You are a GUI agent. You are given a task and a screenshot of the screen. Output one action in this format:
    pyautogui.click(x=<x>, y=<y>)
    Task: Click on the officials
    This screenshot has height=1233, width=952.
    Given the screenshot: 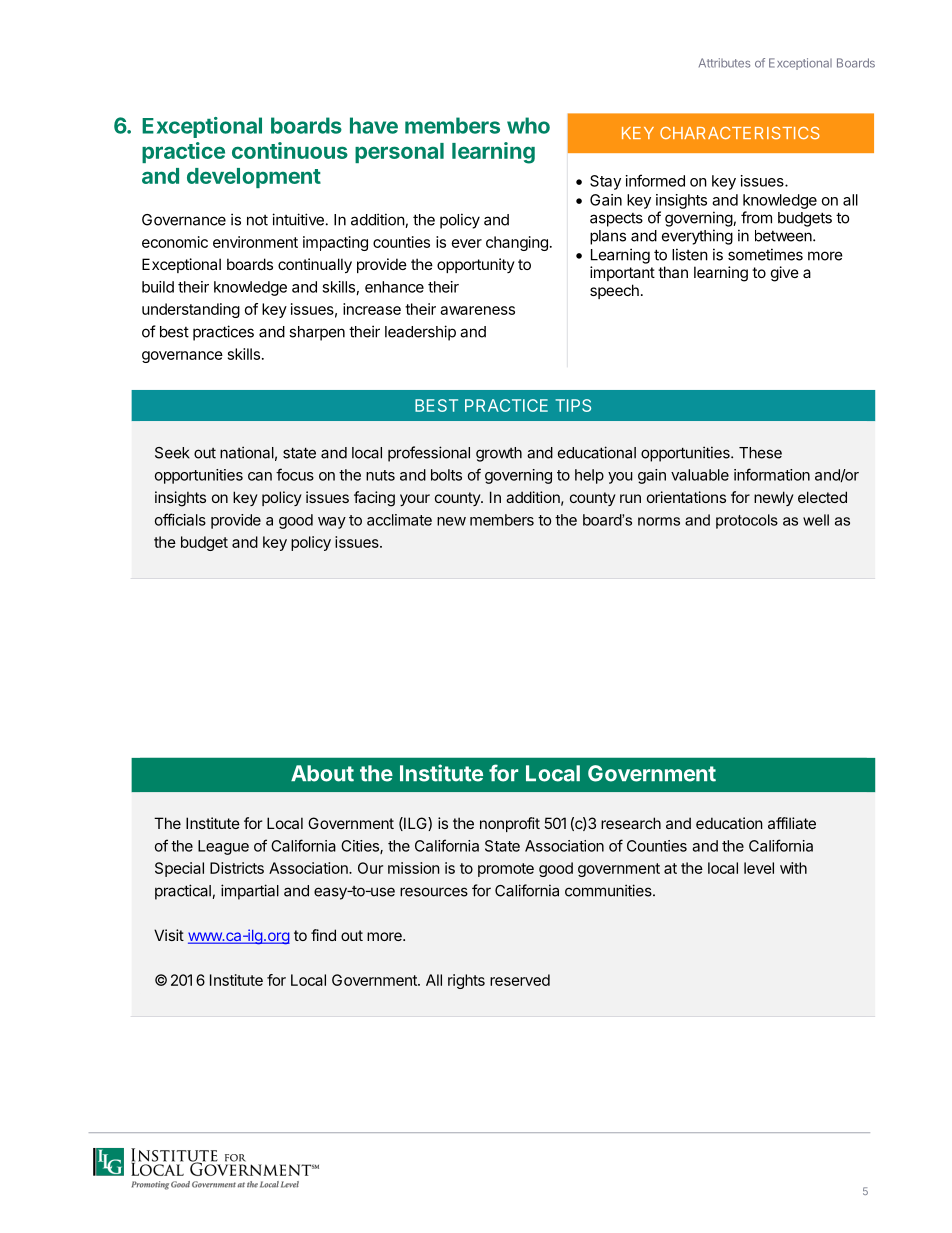 What is the action you would take?
    pyautogui.click(x=180, y=519)
